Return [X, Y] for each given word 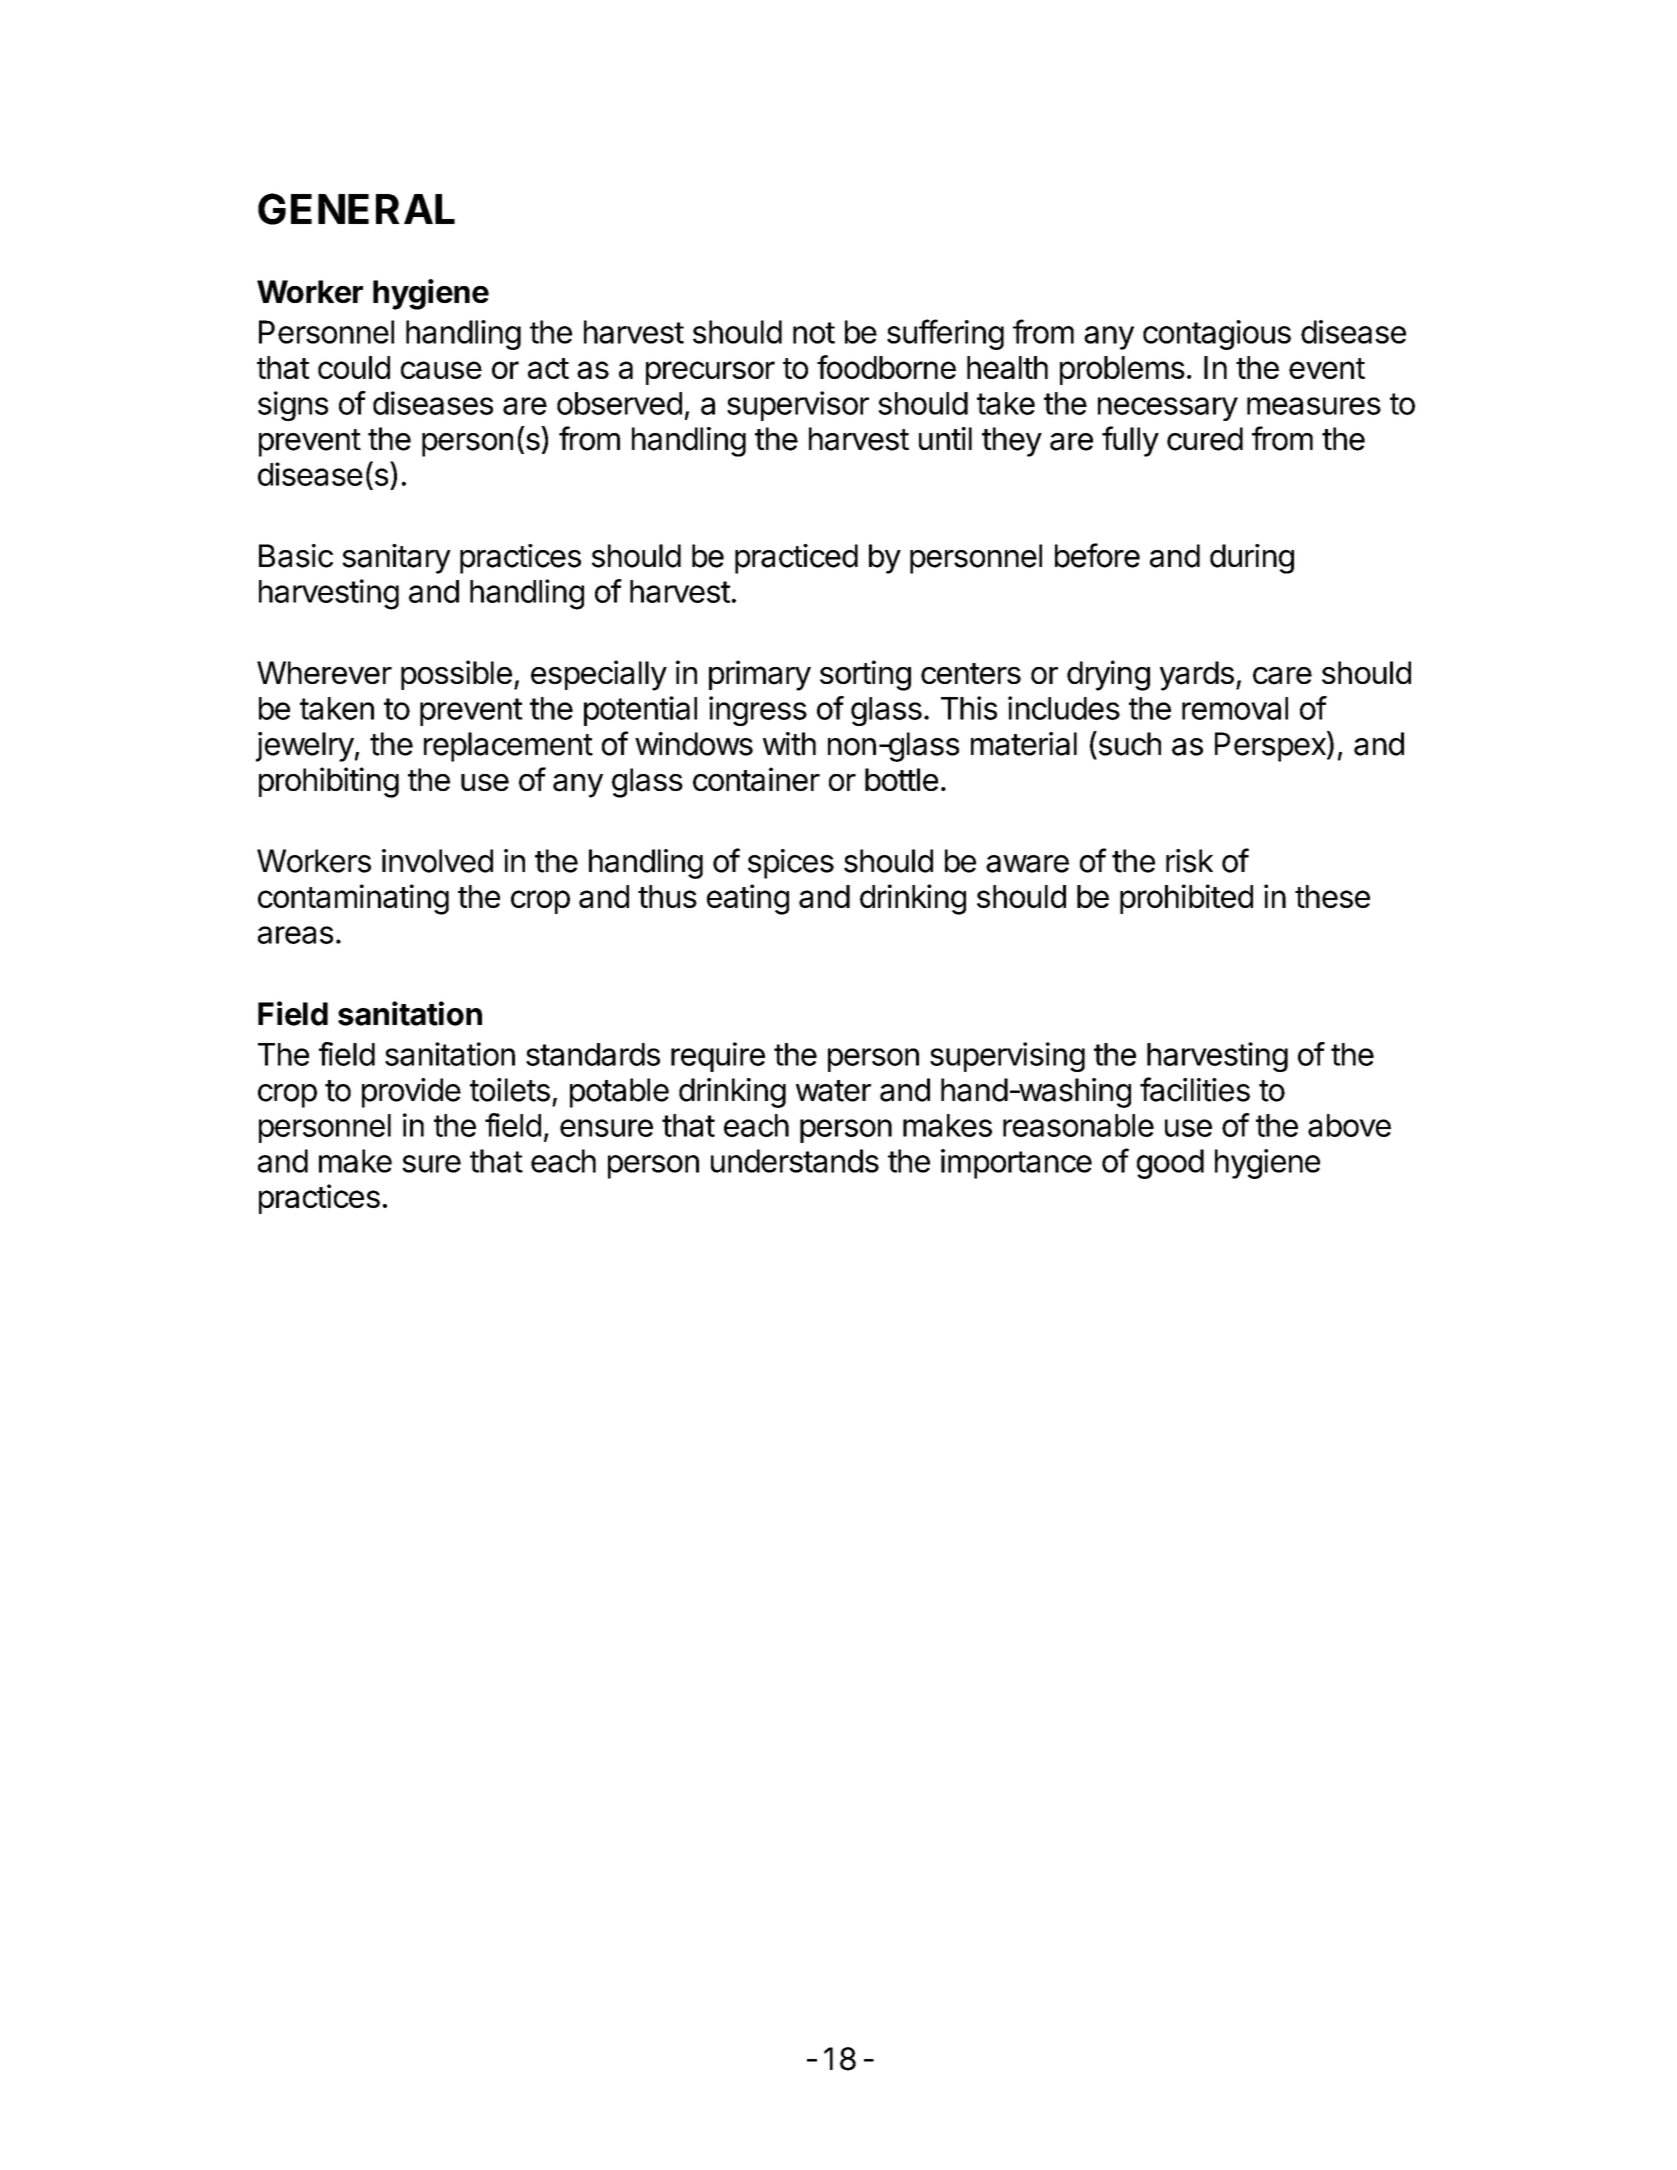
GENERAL [356, 209]
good [1170, 1164]
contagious [1217, 335]
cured [1205, 439]
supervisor [798, 406]
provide [411, 1093]
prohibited [1186, 899]
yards [1197, 676]
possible [456, 675]
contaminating [353, 899]
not [814, 333]
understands [795, 1161]
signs [293, 406]
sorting [865, 675]
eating [748, 899]
